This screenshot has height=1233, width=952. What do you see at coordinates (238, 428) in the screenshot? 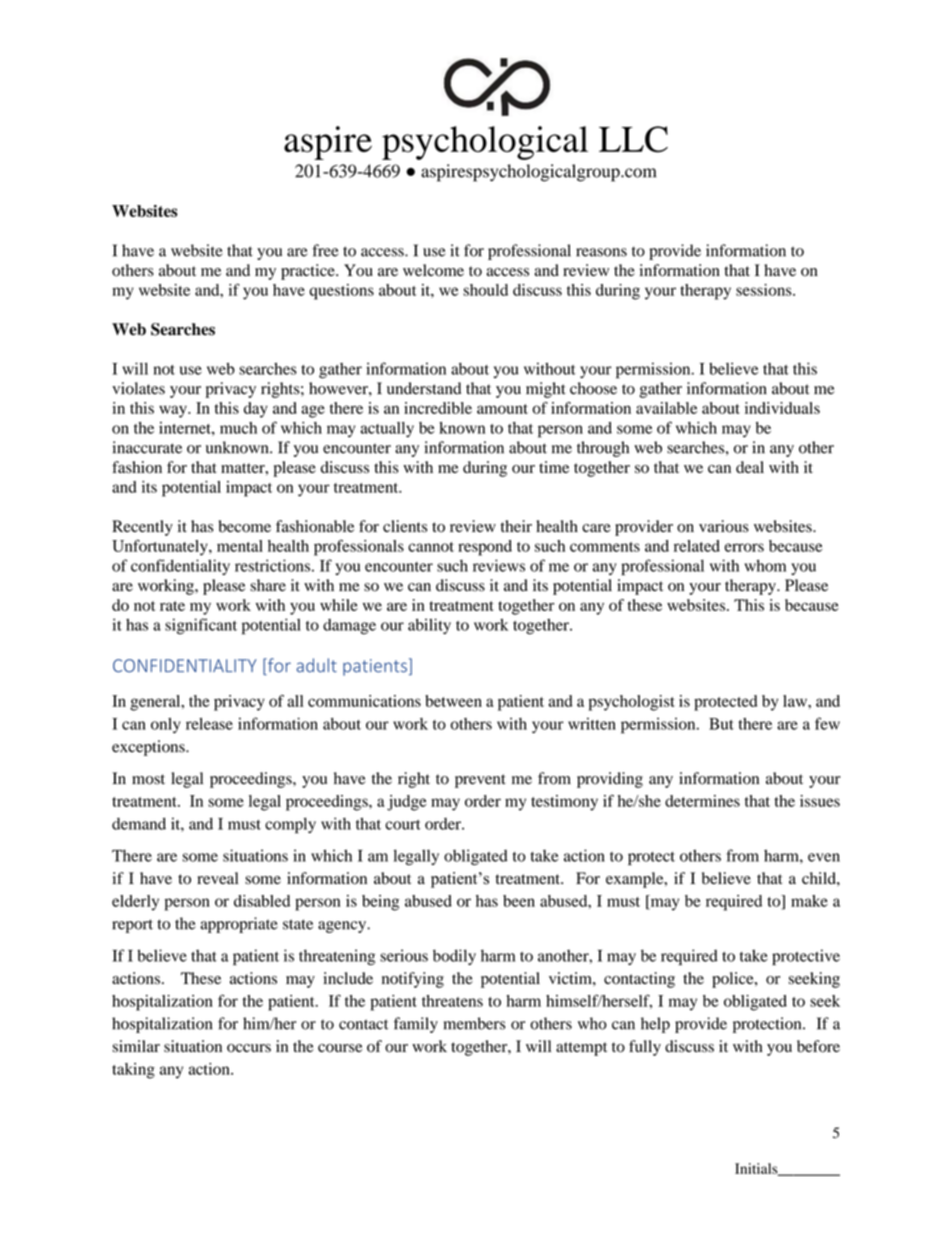
I see `much` at bounding box center [238, 428].
